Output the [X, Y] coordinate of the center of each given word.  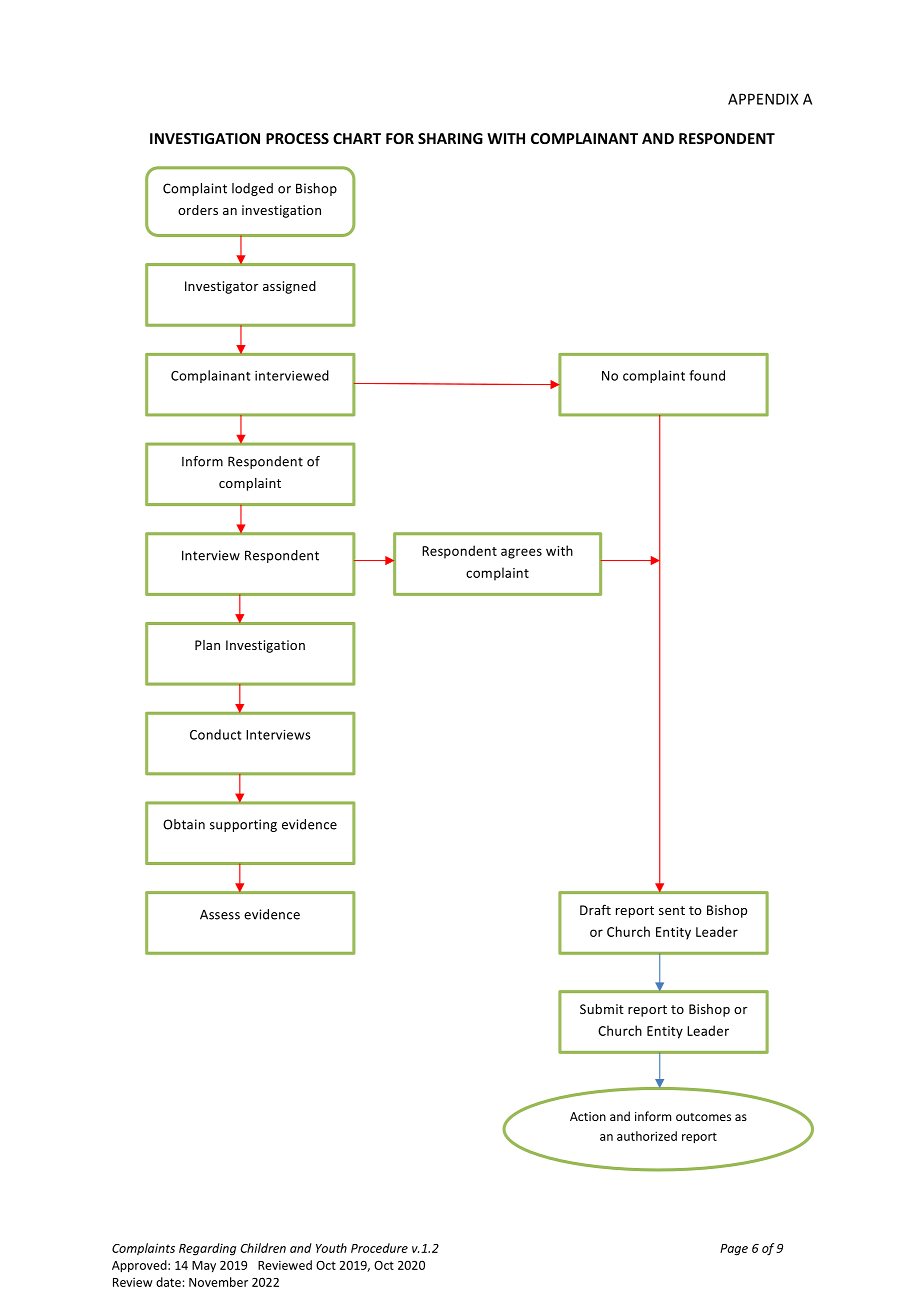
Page [734, 1250]
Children [263, 1248]
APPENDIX [763, 99]
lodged [252, 189]
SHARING [450, 138]
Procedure [379, 1248]
